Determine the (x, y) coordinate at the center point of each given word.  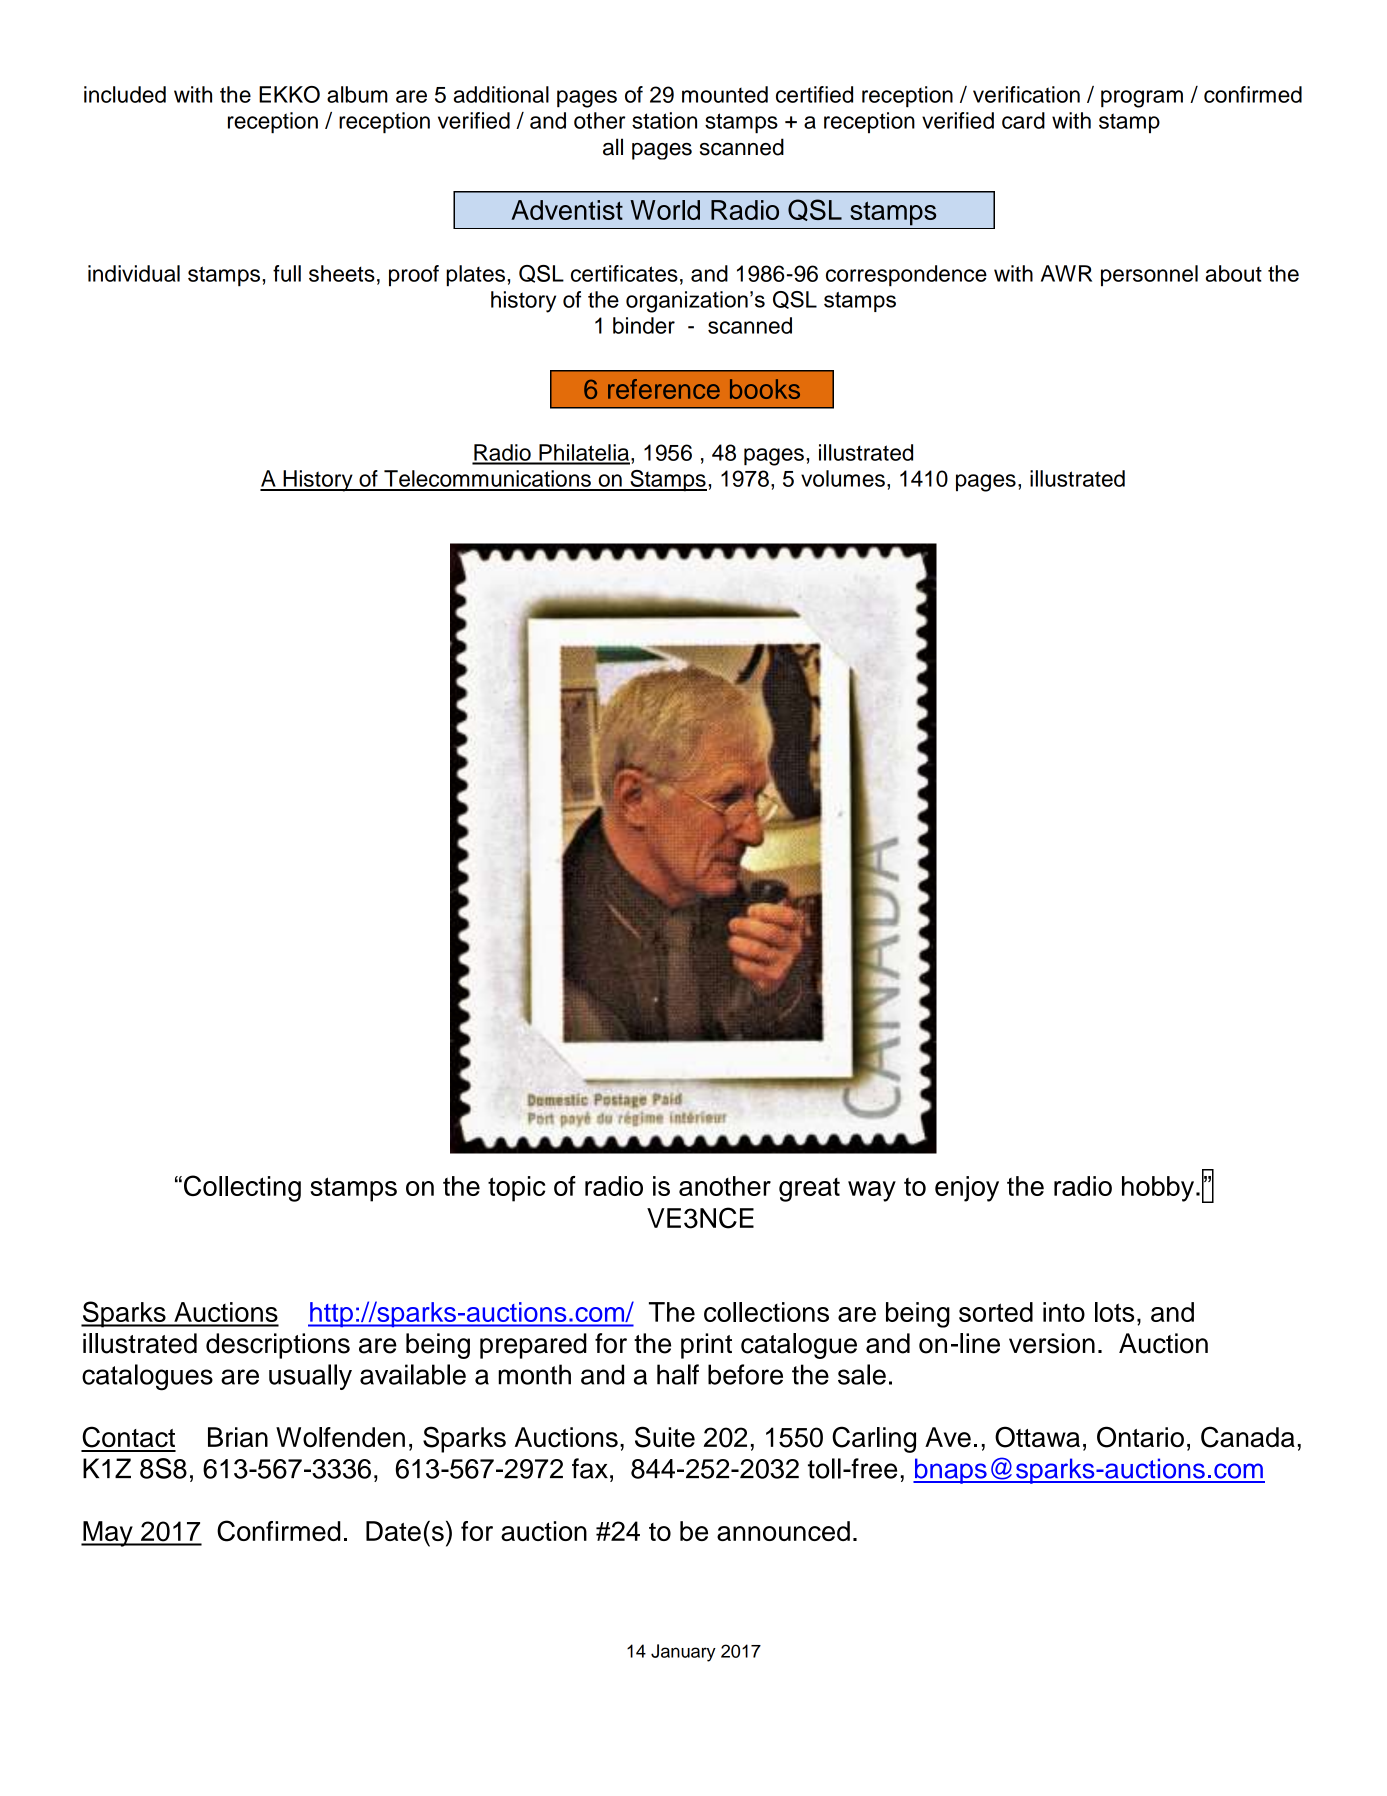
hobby (1159, 1189)
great (809, 1190)
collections (766, 1312)
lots (1114, 1312)
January (683, 1653)
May (108, 1534)
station (664, 120)
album (357, 94)
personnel (1149, 275)
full (287, 273)
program (1142, 99)
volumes (843, 478)
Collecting (242, 1188)
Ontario (1140, 1437)
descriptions (278, 1346)
